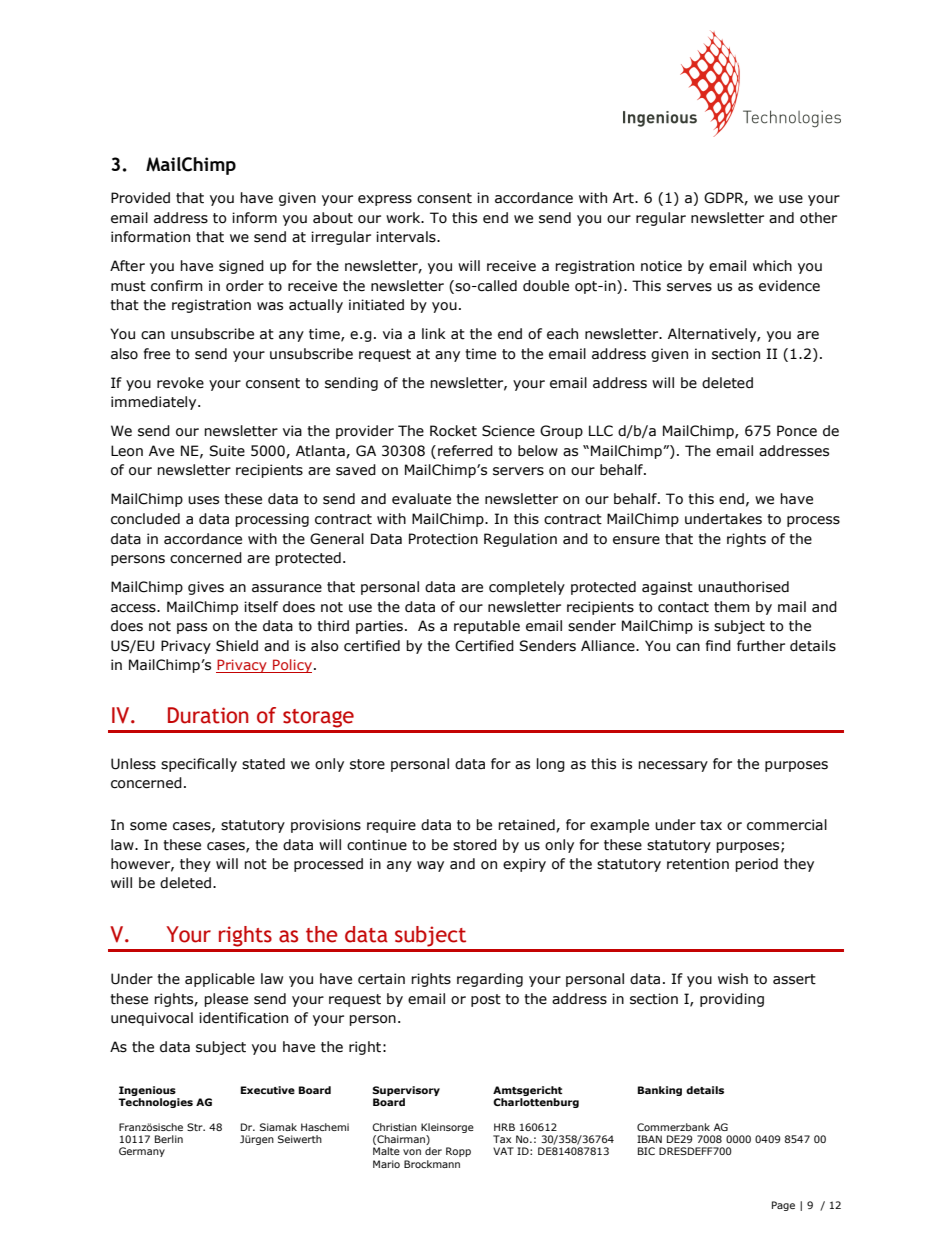  Describe the element at coordinates (487, 627) in the screenshot. I see `reputable` at that location.
